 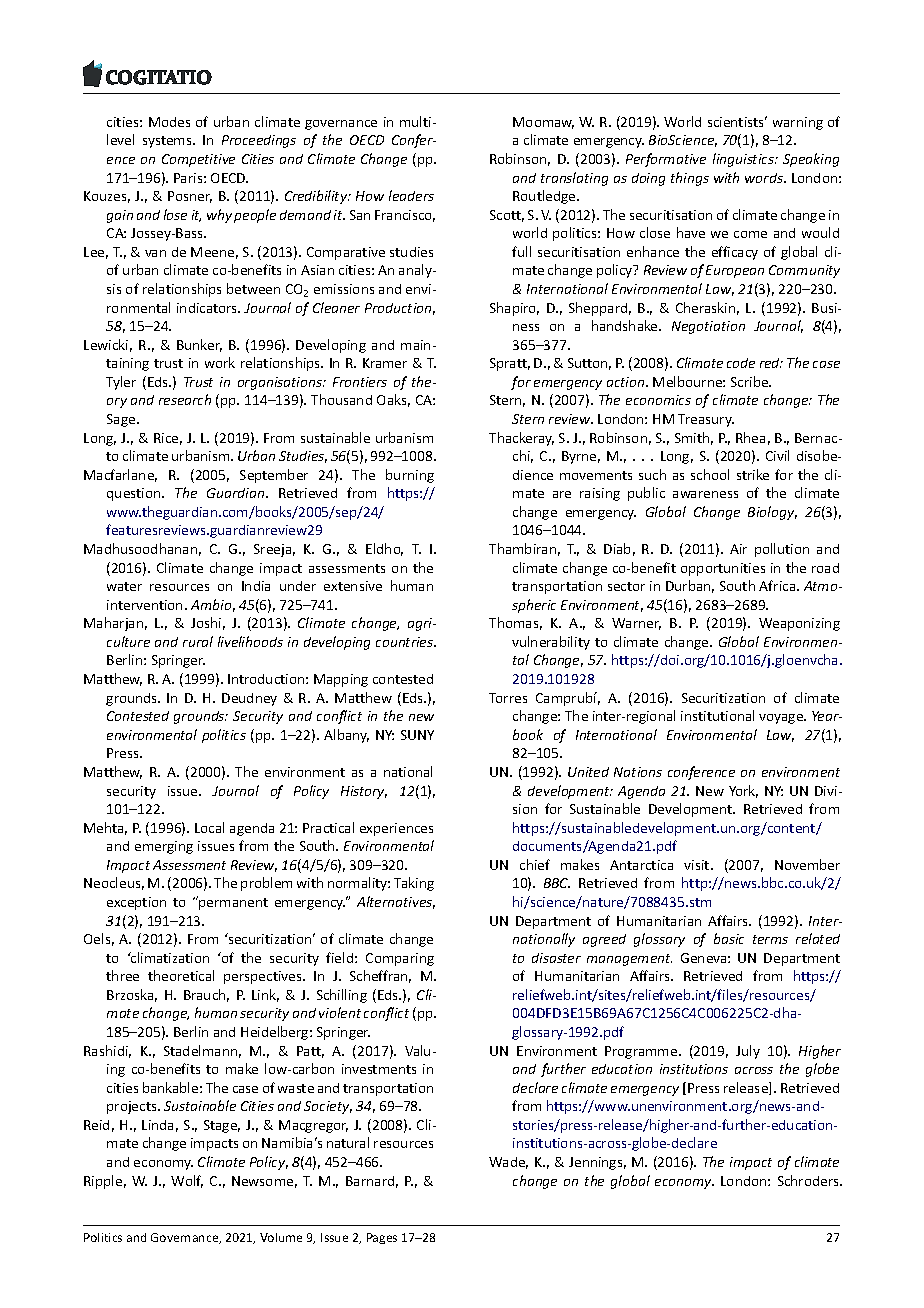 What do you see at coordinates (400, 959) in the screenshot?
I see `Comparing` at bounding box center [400, 959].
